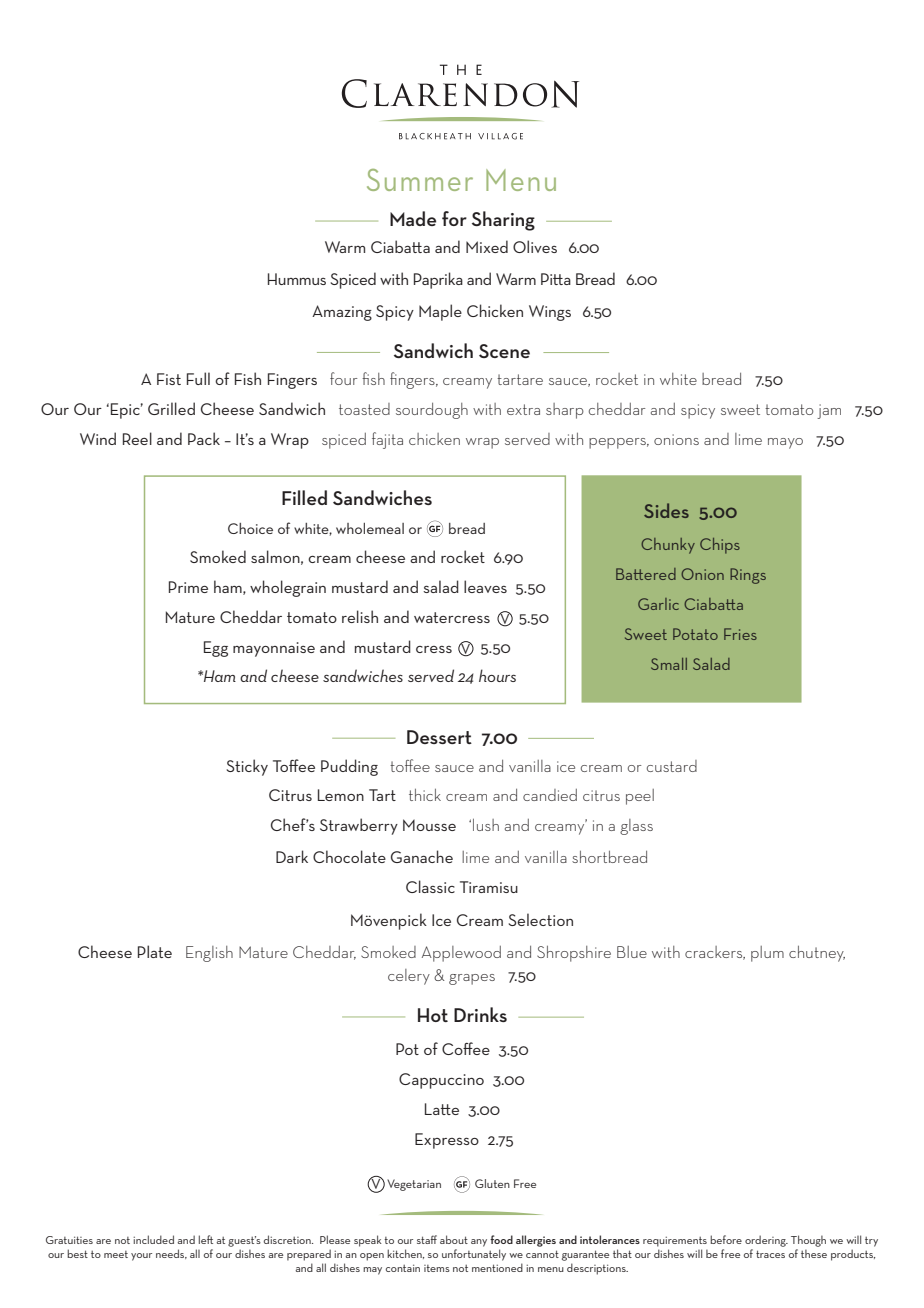 The height and width of the screenshot is (1308, 924). I want to click on jam, so click(829, 411).
